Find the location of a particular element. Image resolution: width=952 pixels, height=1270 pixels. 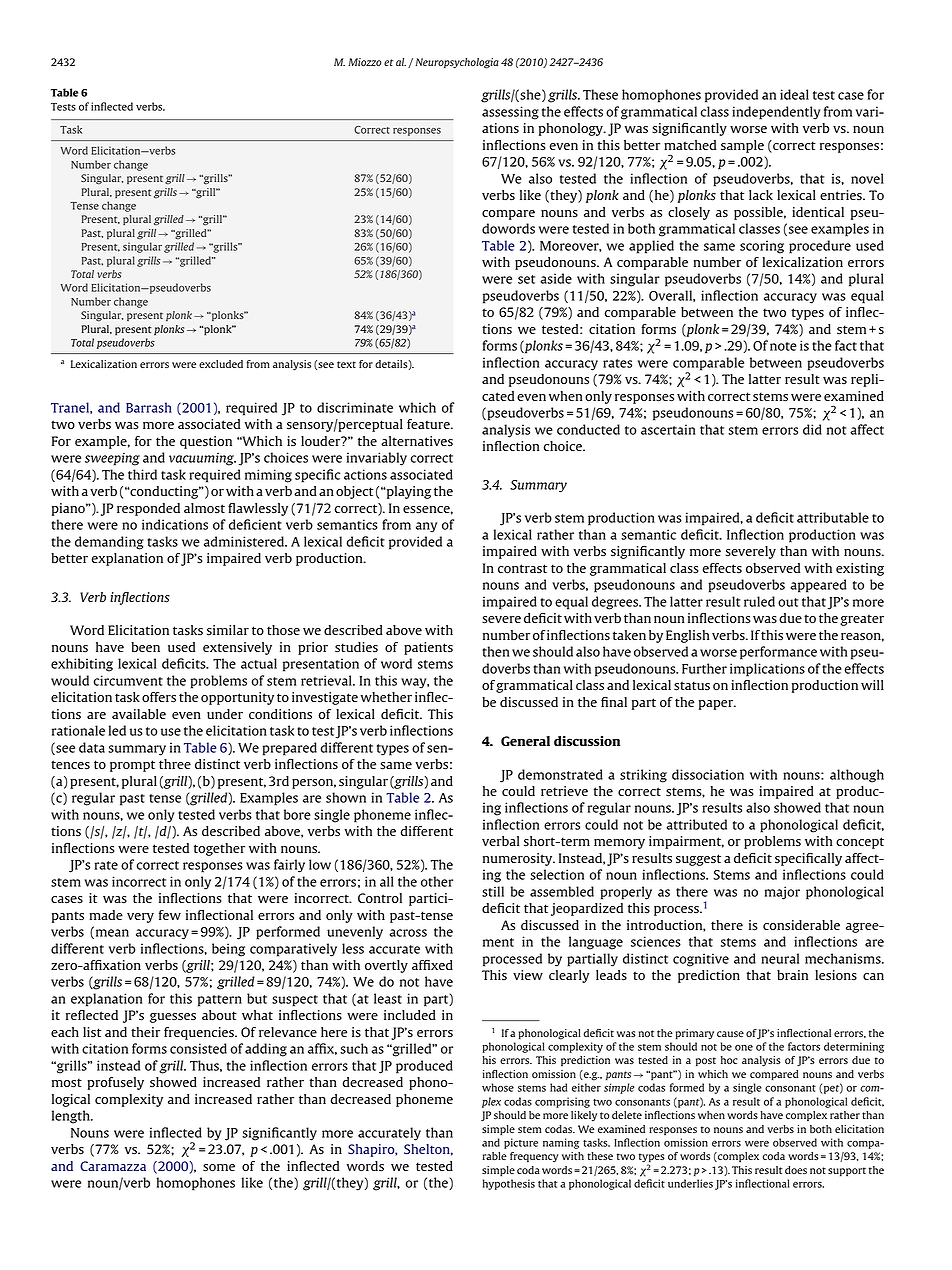

picture is located at coordinates (521, 1143).
